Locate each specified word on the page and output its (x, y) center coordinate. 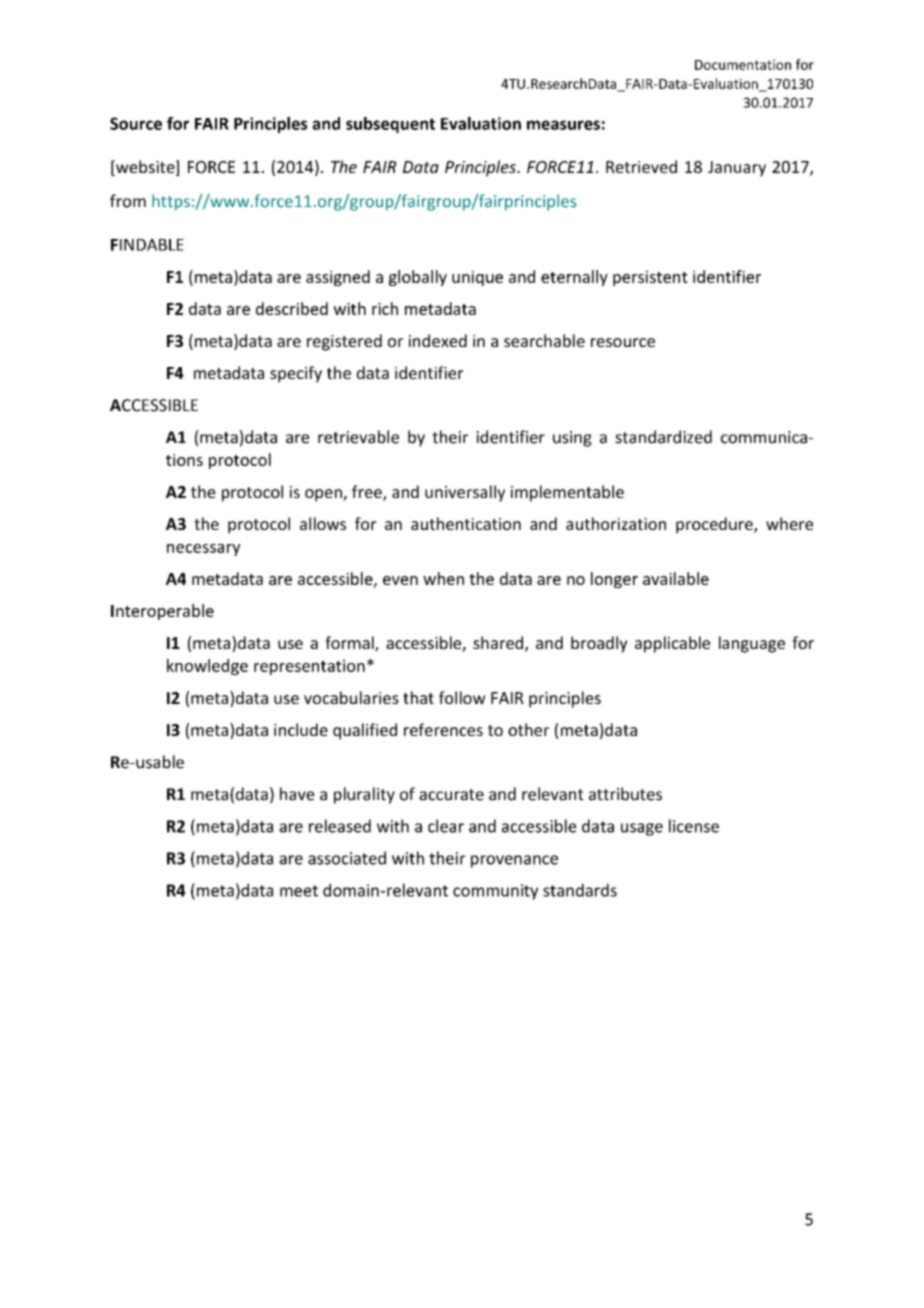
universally (465, 493)
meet (299, 891)
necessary (203, 550)
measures (563, 125)
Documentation (743, 64)
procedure (715, 525)
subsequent (390, 125)
